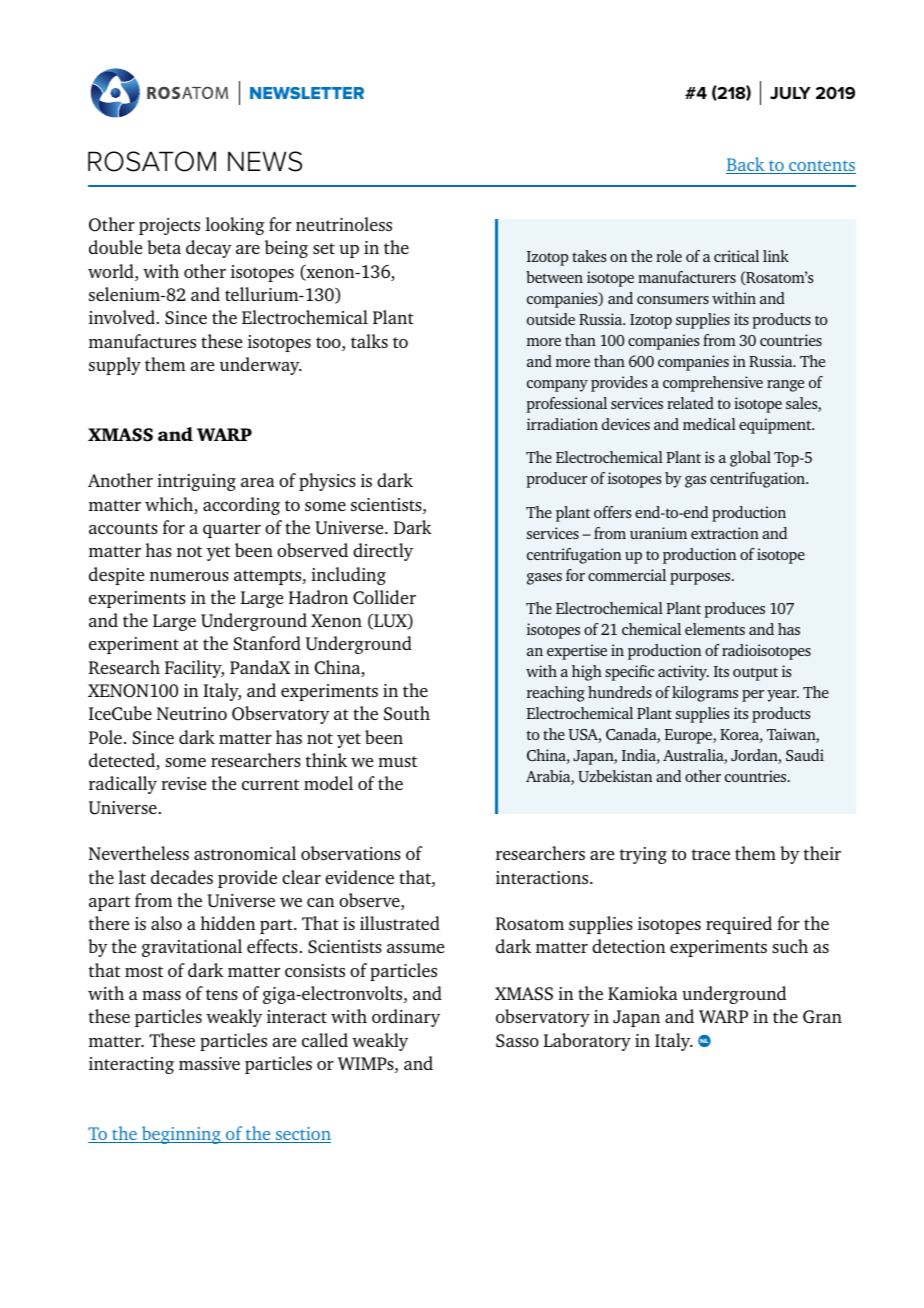 This screenshot has height=1308, width=924. I want to click on produces, so click(734, 610).
